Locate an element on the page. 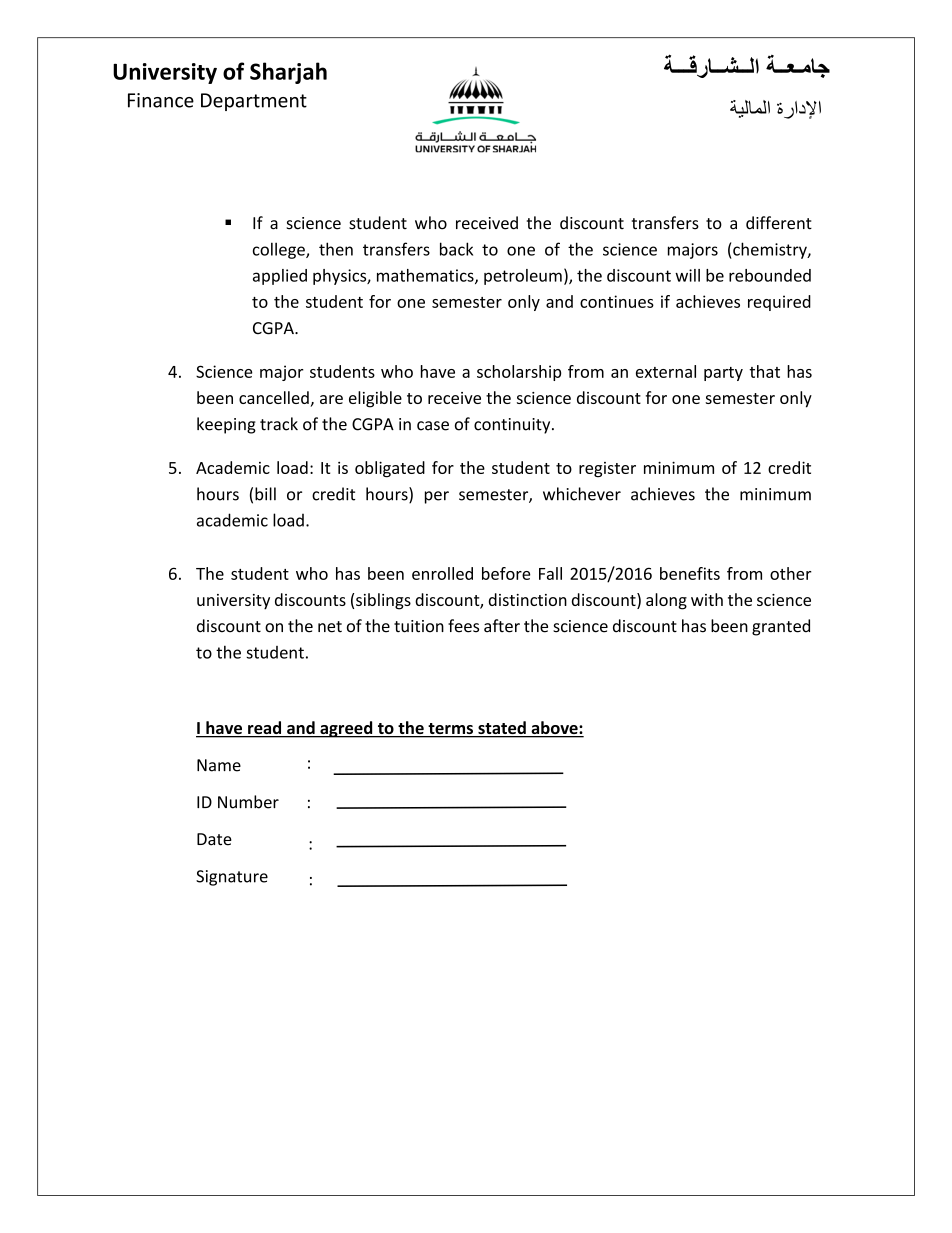 This document has height=1233, width=952. per is located at coordinates (437, 497).
